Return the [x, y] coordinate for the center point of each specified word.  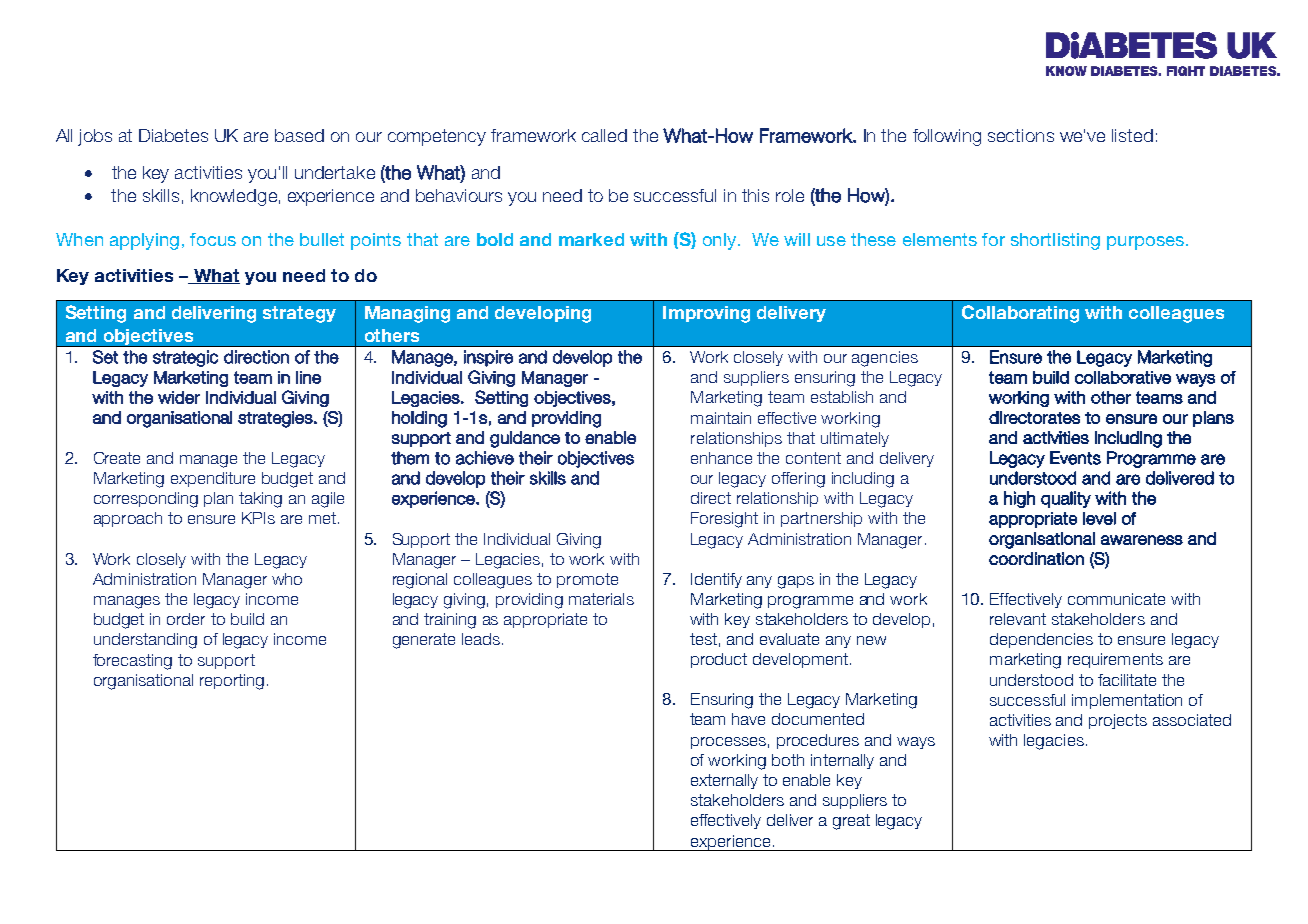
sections [1021, 135]
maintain [721, 418]
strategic [185, 358]
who [287, 579]
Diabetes [173, 135]
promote [587, 580]
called [604, 135]
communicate [1116, 599]
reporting [232, 682]
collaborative [1123, 377]
